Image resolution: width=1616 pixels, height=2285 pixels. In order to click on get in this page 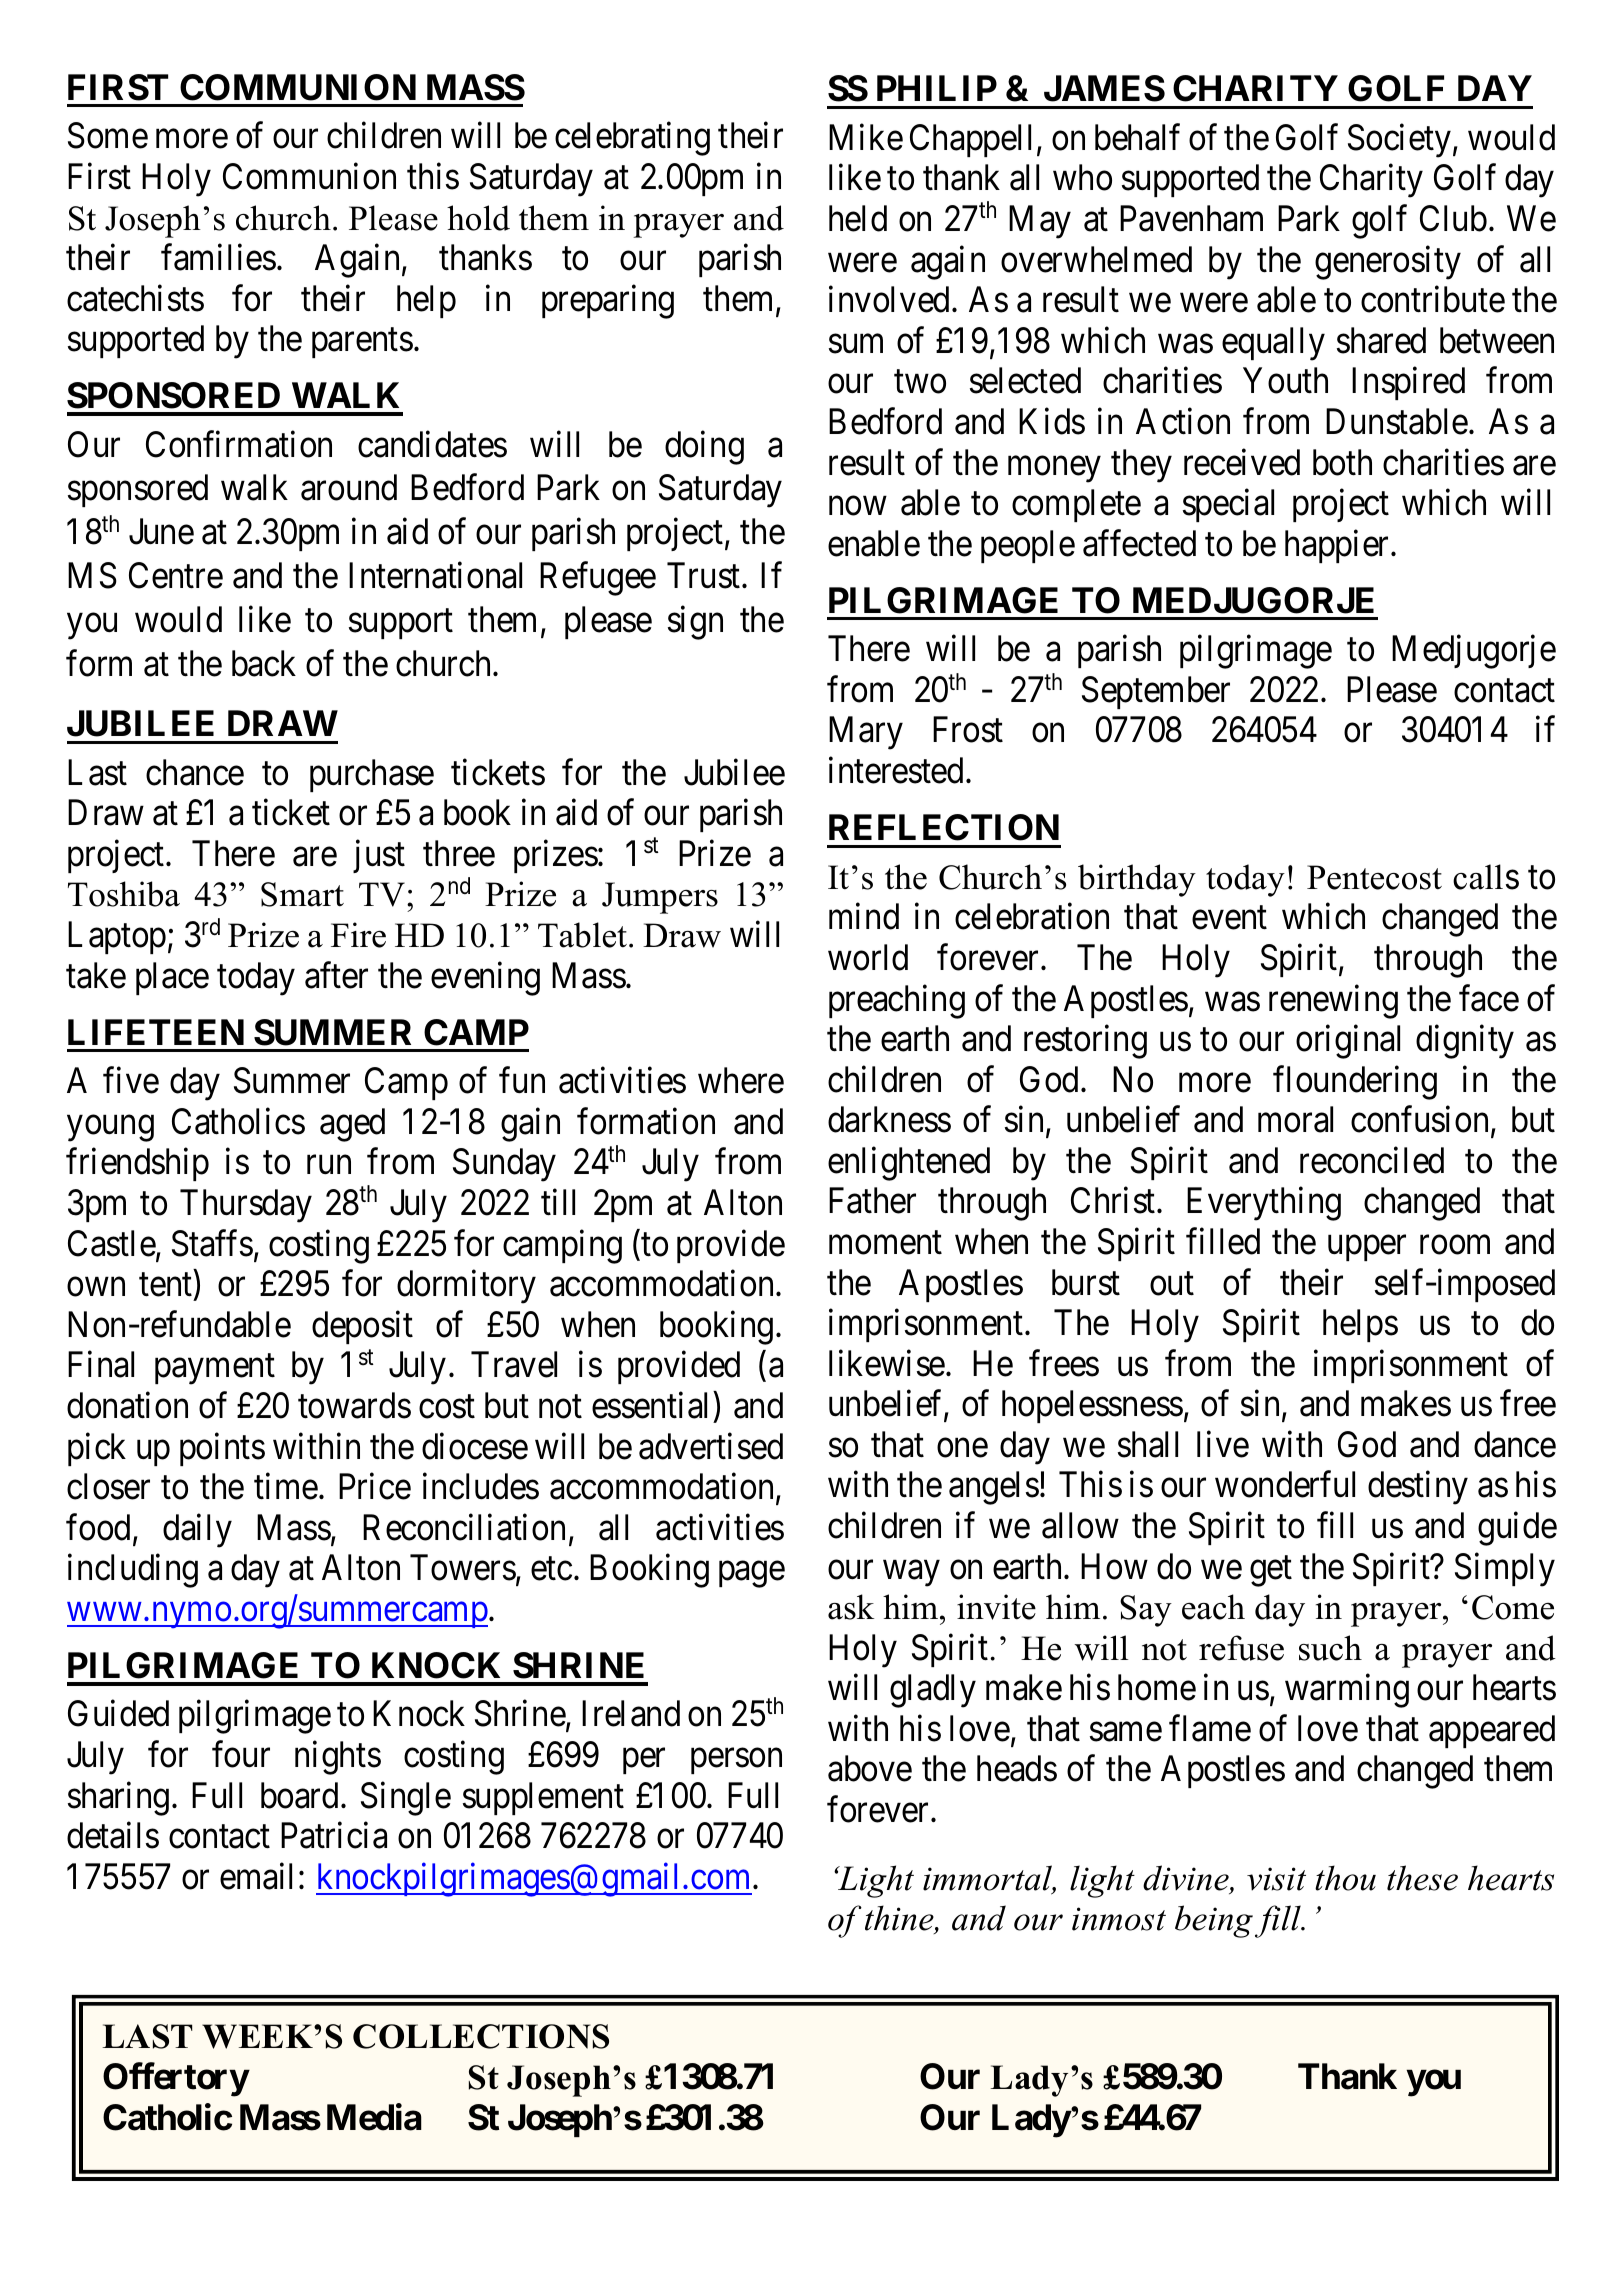, I will do `click(1271, 1571)`.
